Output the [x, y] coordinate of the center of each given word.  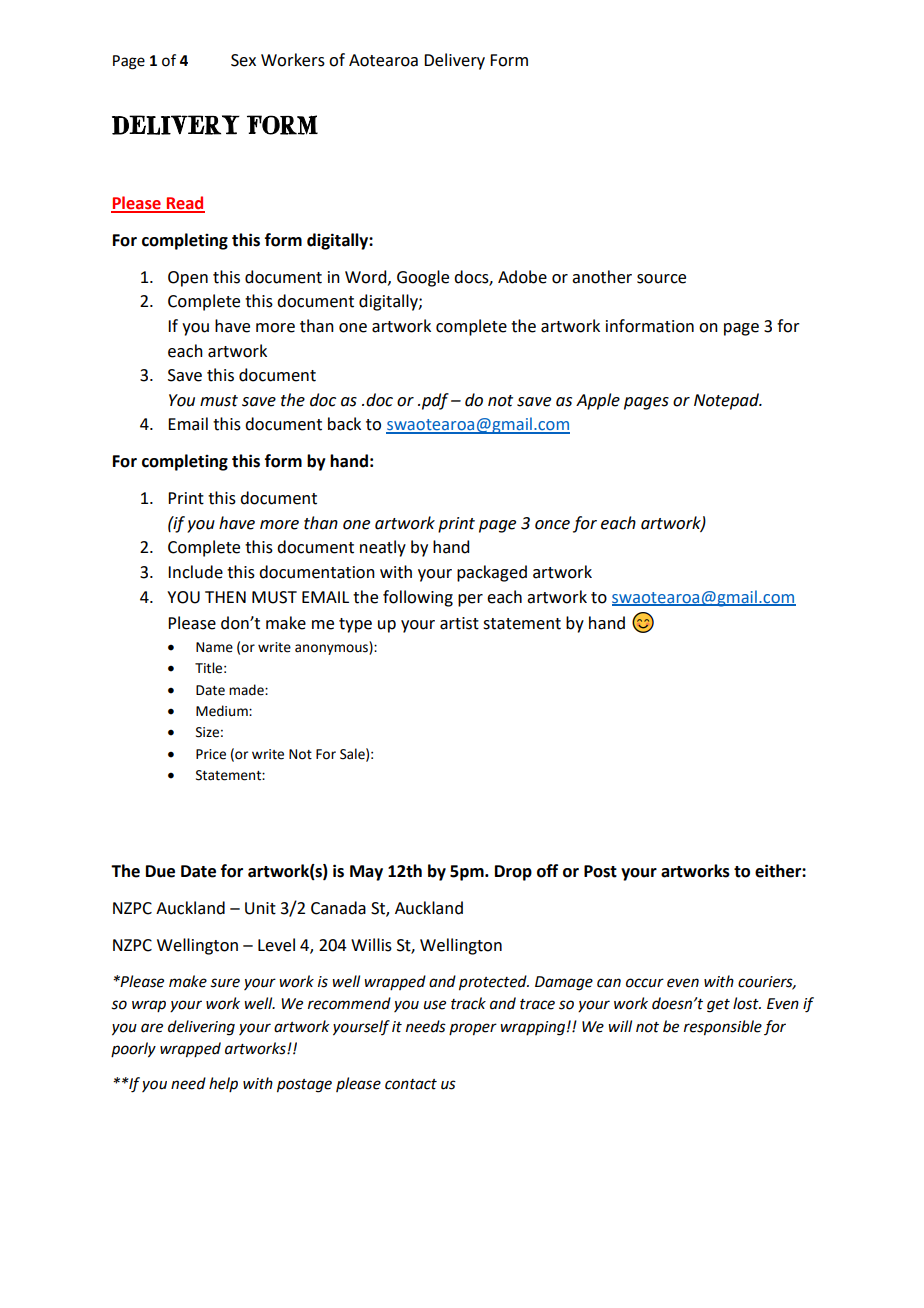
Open [188, 279]
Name [214, 647]
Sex [243, 60]
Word [367, 277]
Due [160, 871]
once [552, 525]
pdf [435, 401]
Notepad [727, 401]
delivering [201, 1028]
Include [195, 572]
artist [459, 623]
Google [423, 278]
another [602, 277]
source [661, 279]
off [547, 871]
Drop [513, 873]
